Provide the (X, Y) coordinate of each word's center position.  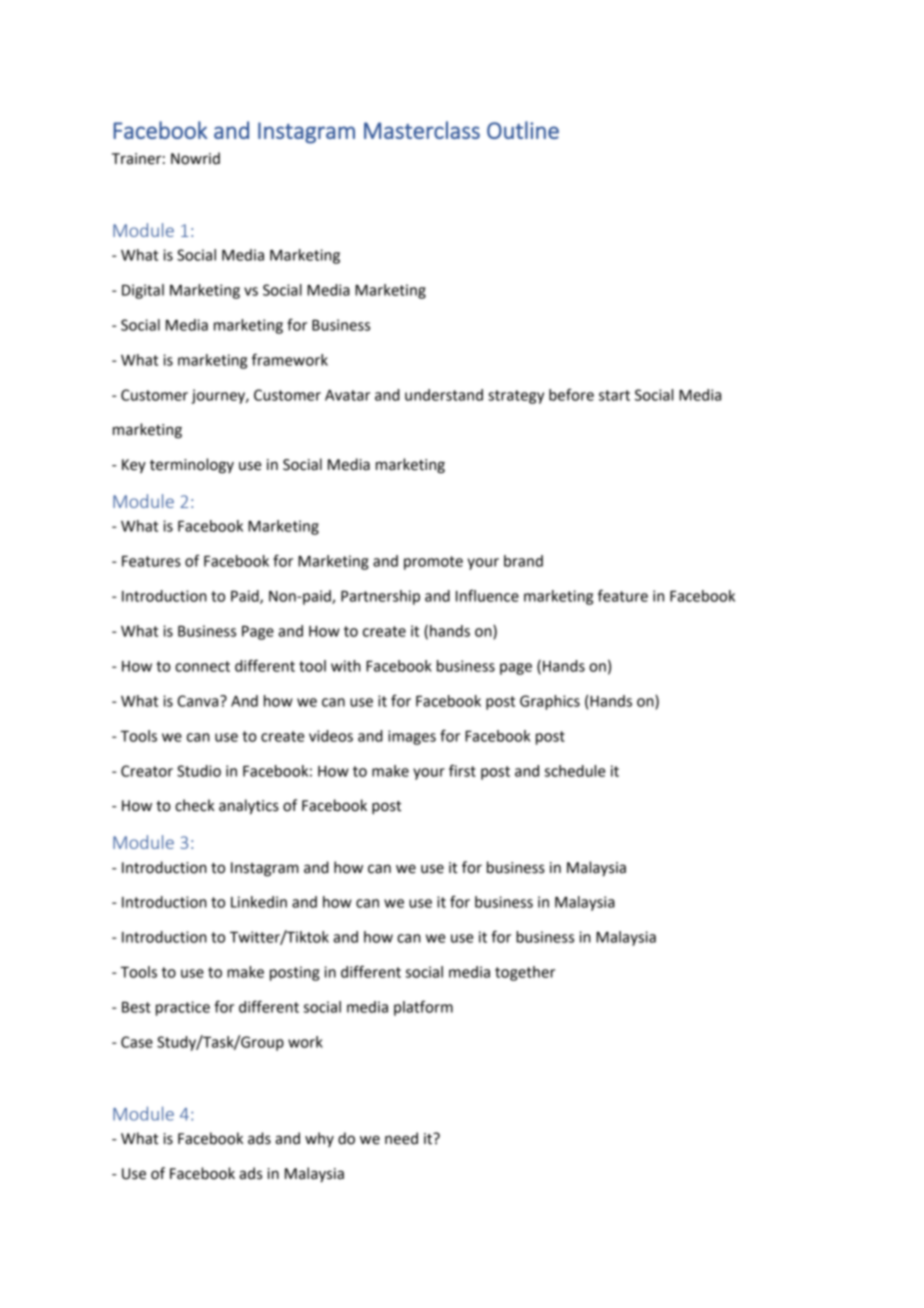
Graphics (550, 702)
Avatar (347, 395)
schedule (575, 771)
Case (137, 1042)
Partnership (380, 597)
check (195, 805)
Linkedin (259, 902)
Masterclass (422, 130)
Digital (143, 291)
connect (202, 666)
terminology (192, 466)
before (571, 394)
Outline (523, 130)
